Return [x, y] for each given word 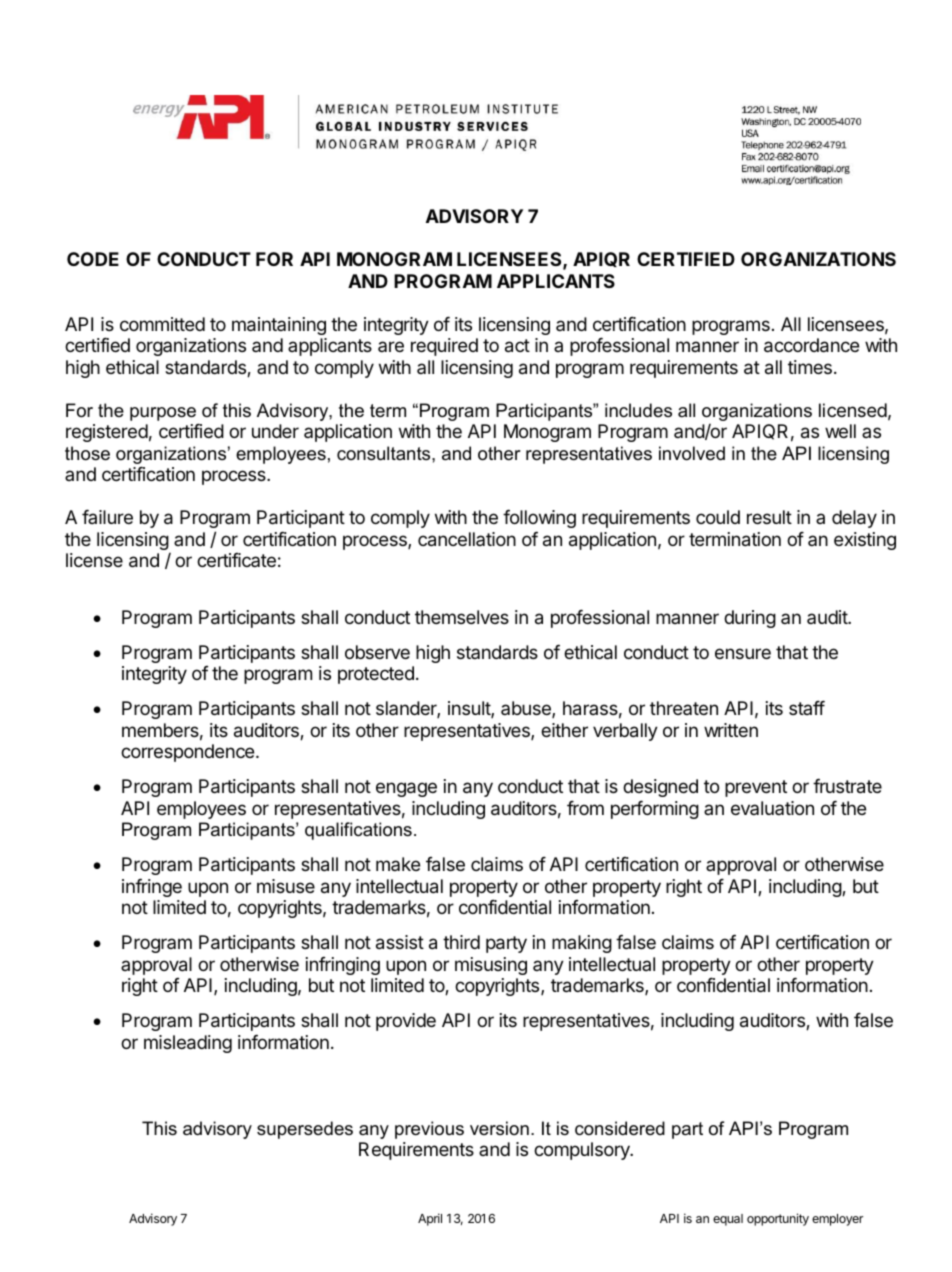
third [461, 942]
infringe [152, 887]
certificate [236, 560]
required [444, 347]
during [750, 619]
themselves [462, 617]
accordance [811, 345]
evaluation [772, 808]
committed [162, 324]
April [430, 1219]
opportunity [778, 1219]
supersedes [305, 1130]
